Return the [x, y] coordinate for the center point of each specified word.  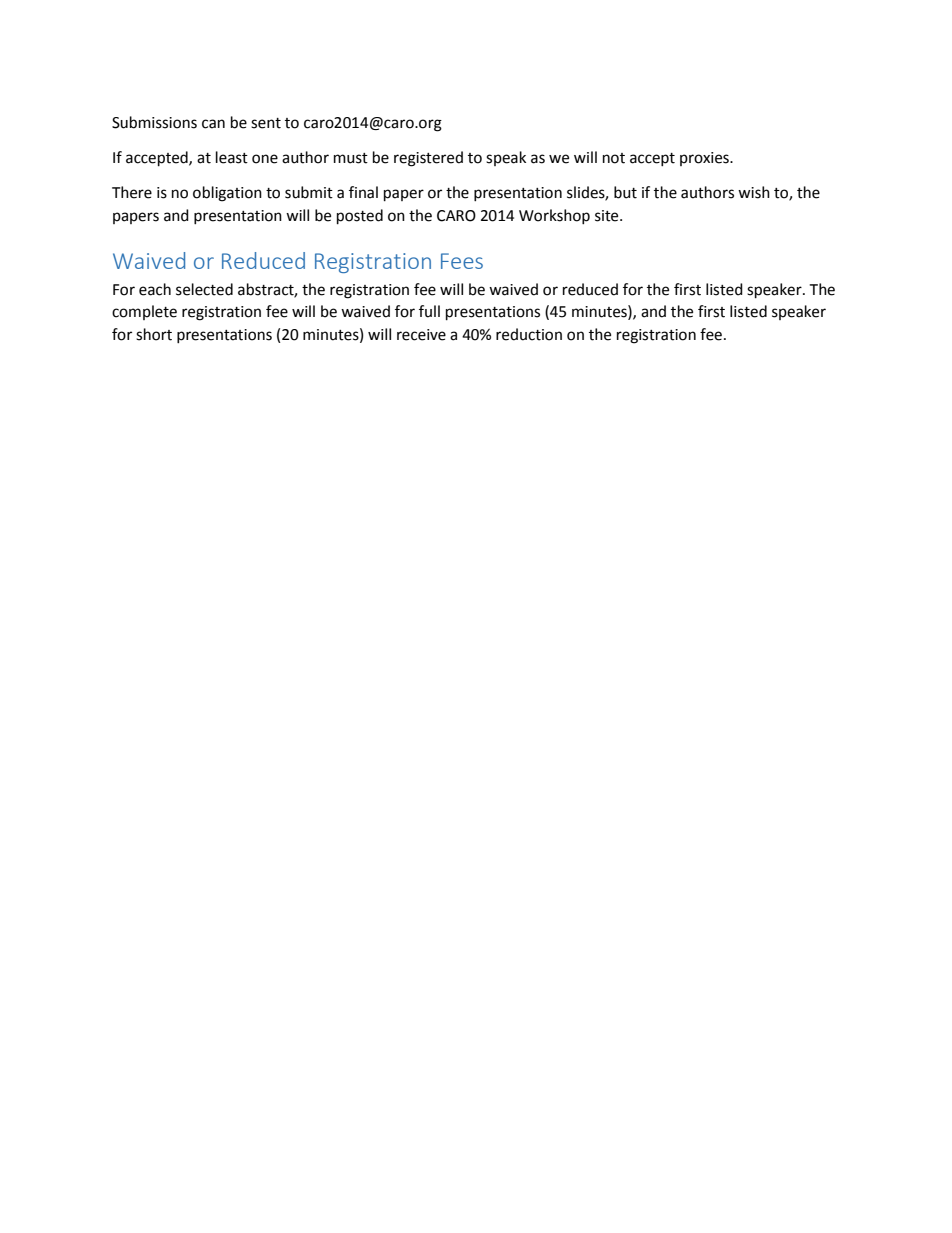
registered [428, 159]
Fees [462, 261]
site [608, 216]
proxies [705, 159]
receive [421, 335]
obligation [227, 194]
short [154, 334]
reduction [529, 334]
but [625, 192]
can [213, 124]
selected [204, 289]
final [363, 192]
